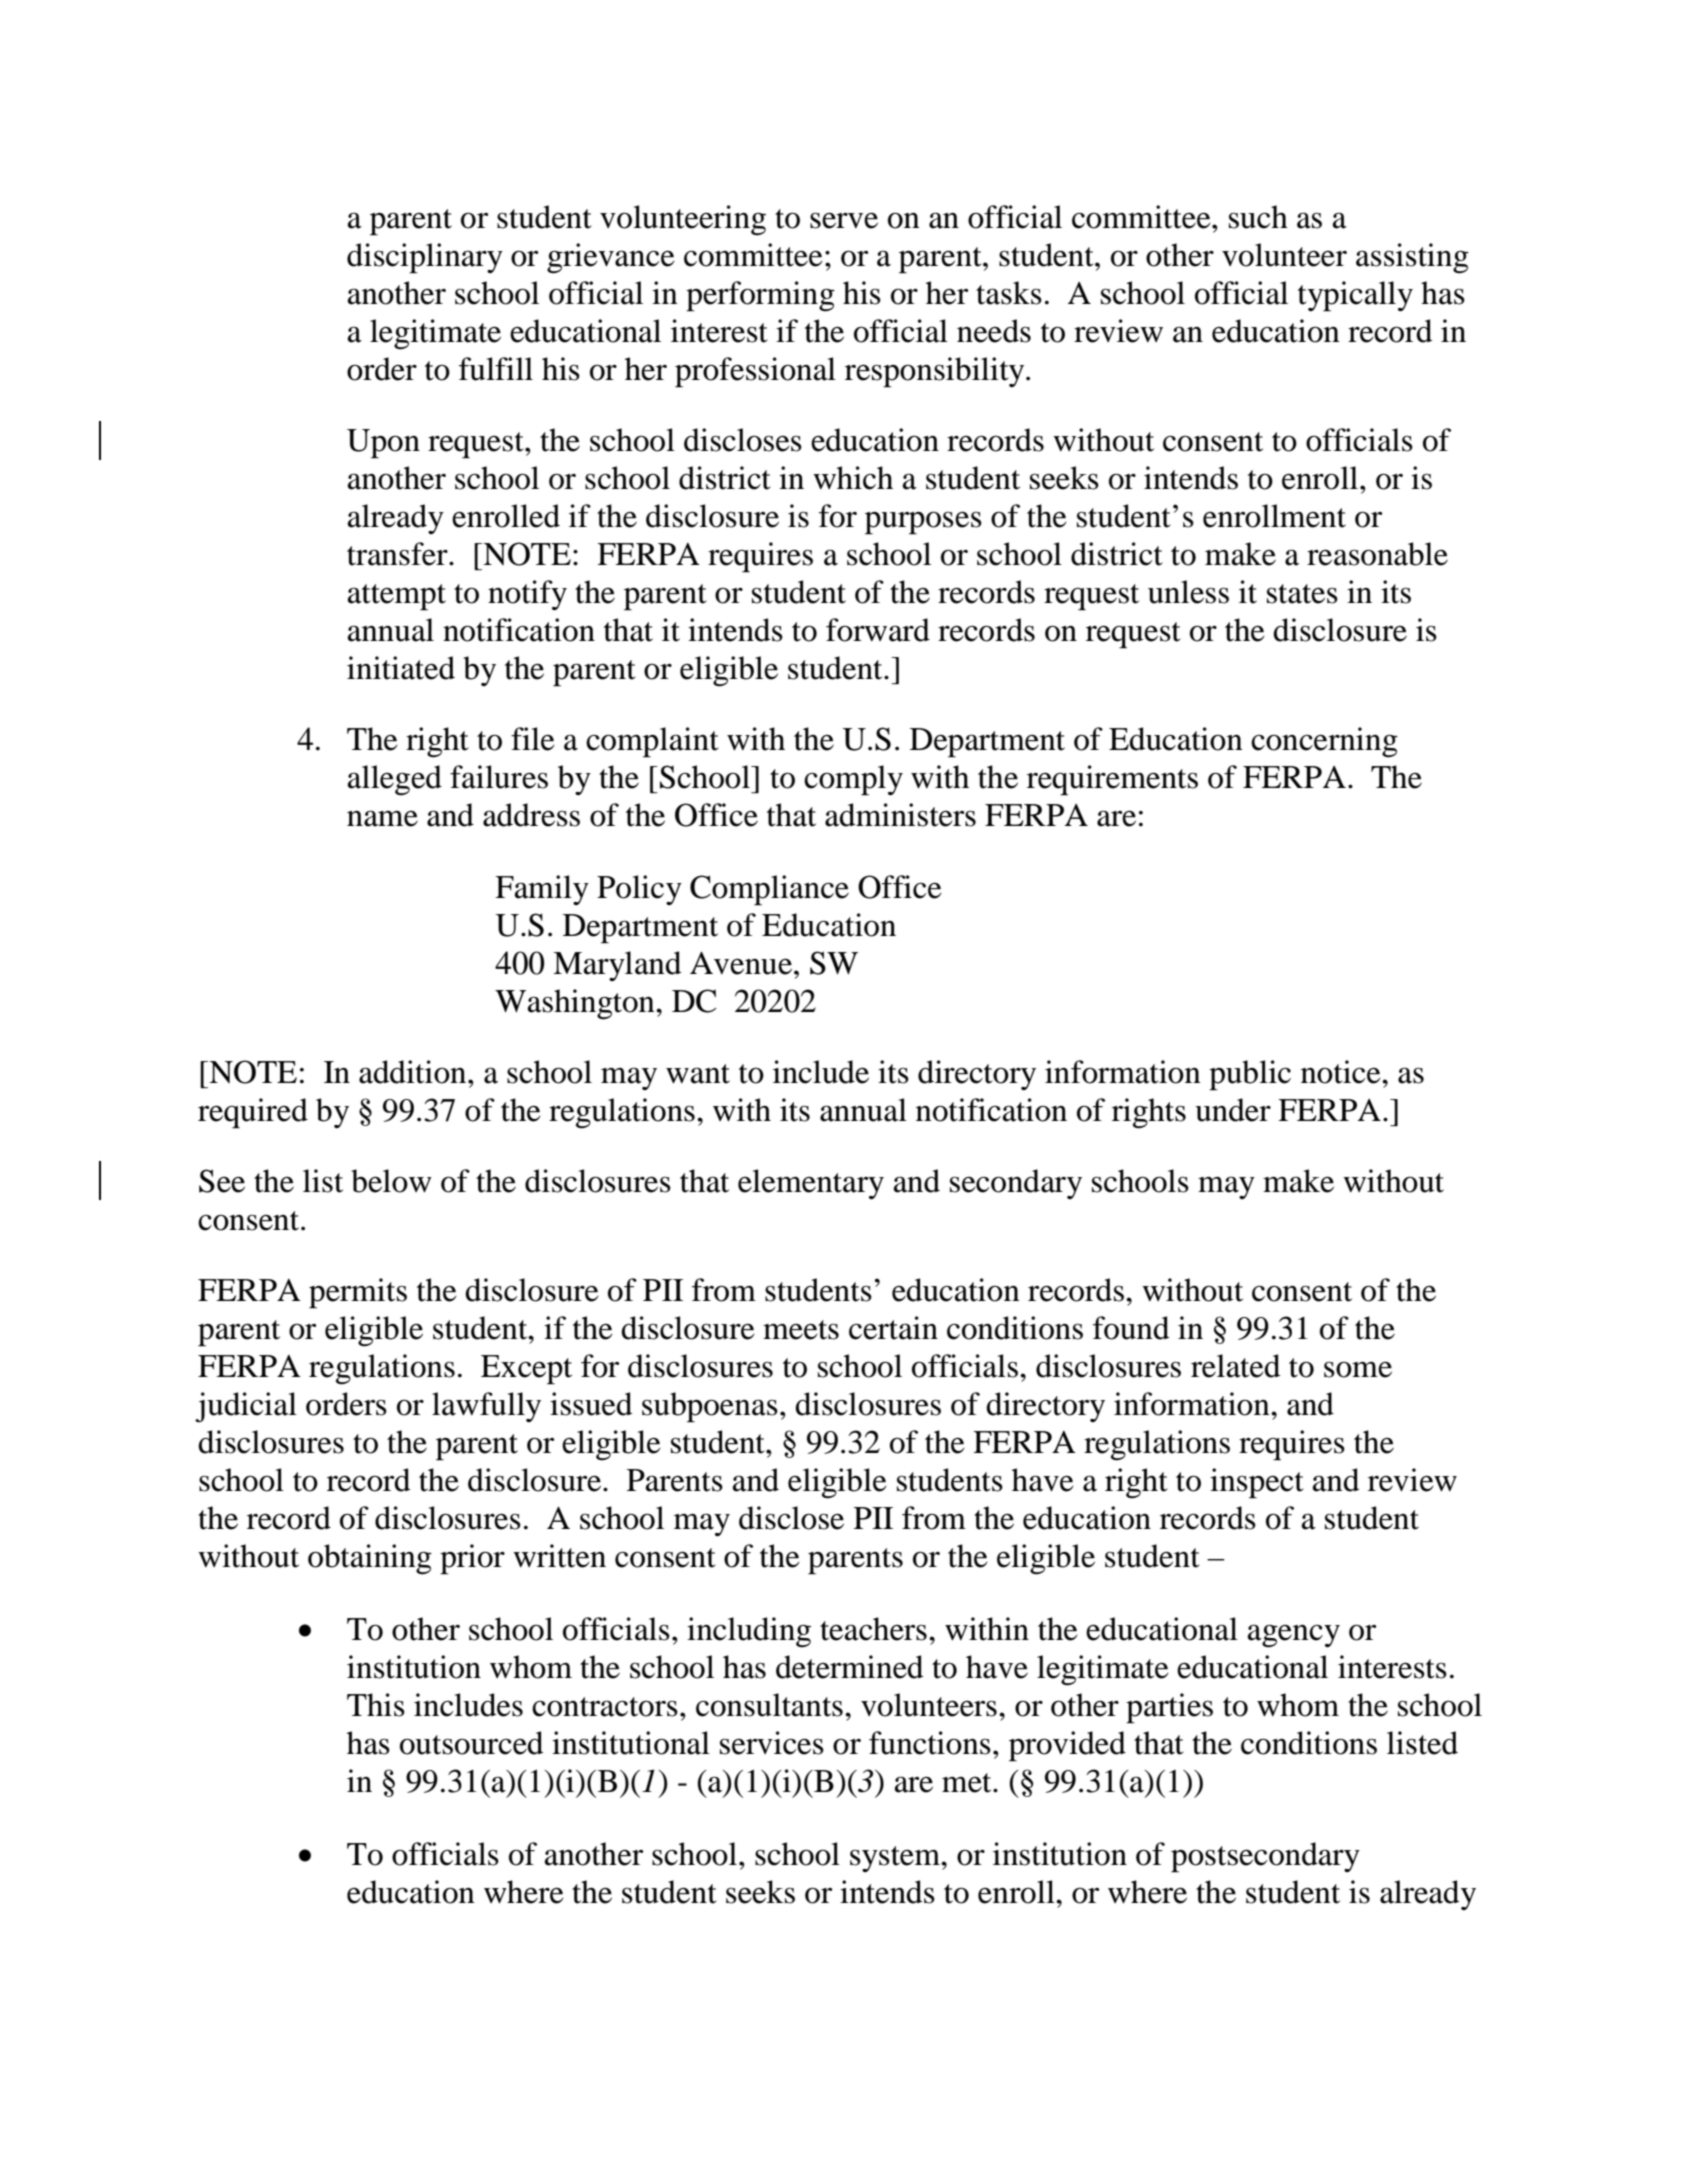  Describe the element at coordinates (896, 1859) in the screenshot. I see `system` at that location.
